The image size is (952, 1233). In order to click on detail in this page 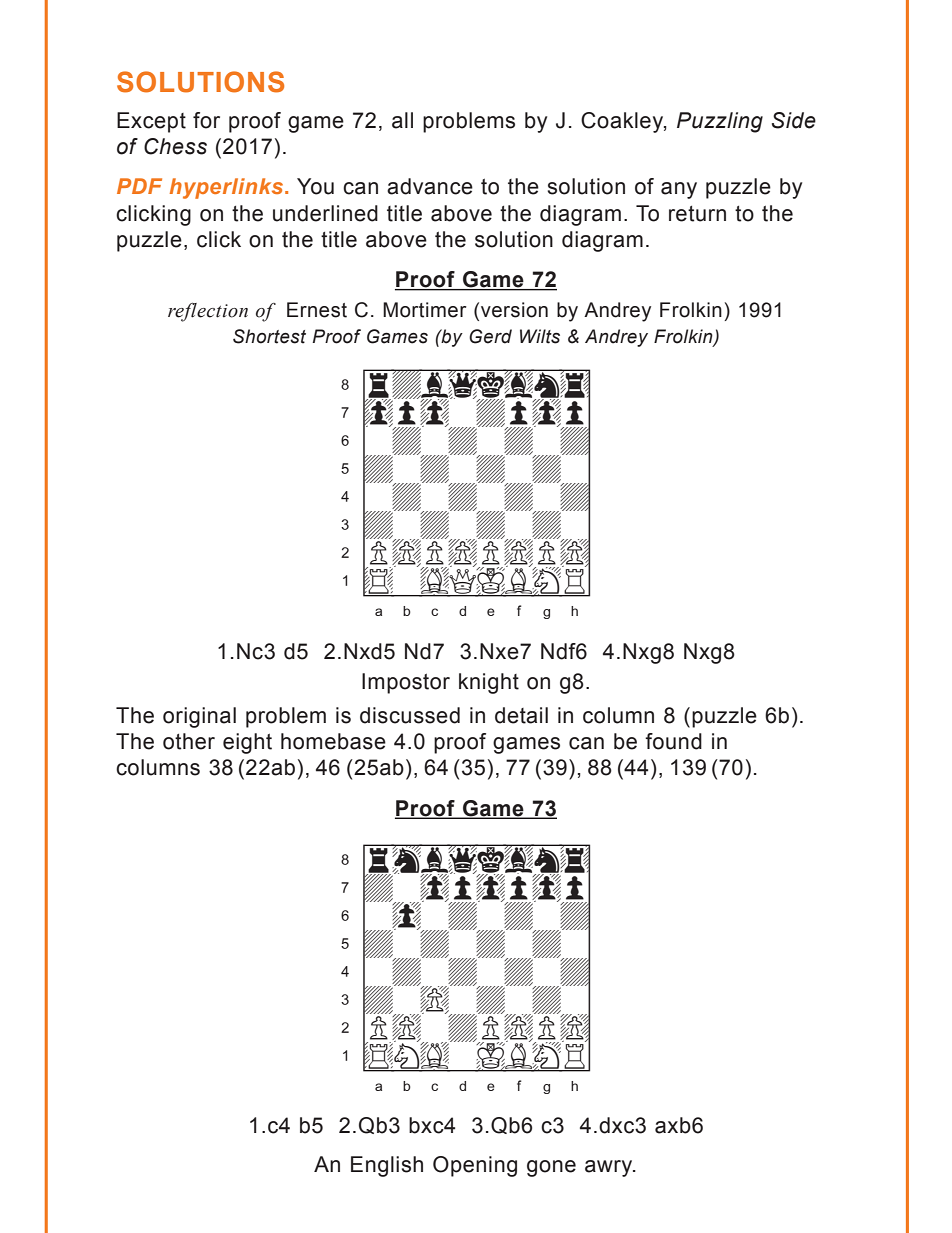, I will do `click(521, 715)`.
